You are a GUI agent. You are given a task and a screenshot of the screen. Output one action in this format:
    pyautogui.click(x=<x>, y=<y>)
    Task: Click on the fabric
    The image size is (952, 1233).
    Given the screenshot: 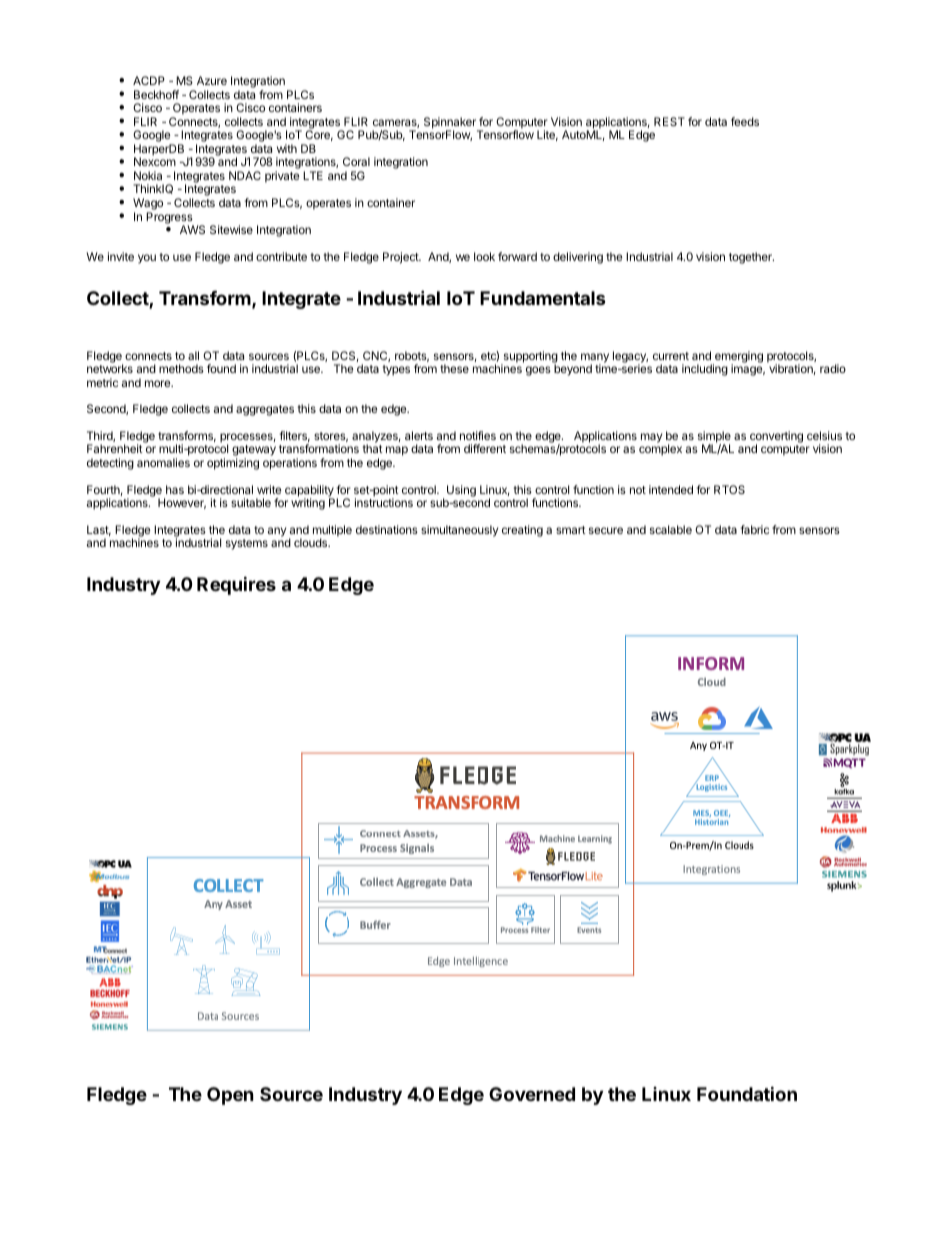 What is the action you would take?
    pyautogui.click(x=755, y=529)
